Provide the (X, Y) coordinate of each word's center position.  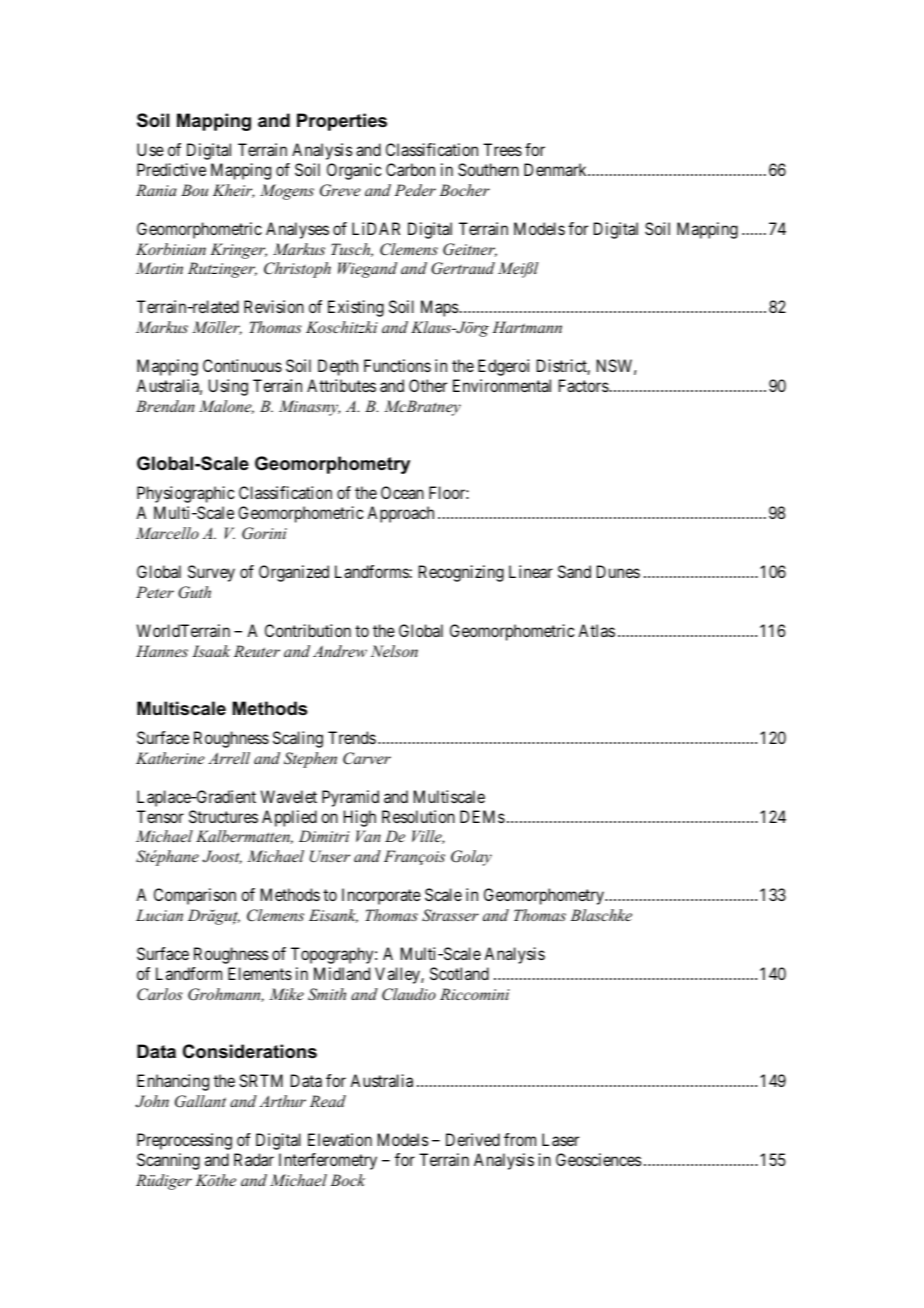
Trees (502, 149)
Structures (223, 816)
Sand (574, 571)
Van (368, 836)
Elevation (340, 1139)
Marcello (167, 533)
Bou (194, 190)
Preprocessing (184, 1141)
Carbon (410, 169)
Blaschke (601, 915)
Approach (400, 514)
